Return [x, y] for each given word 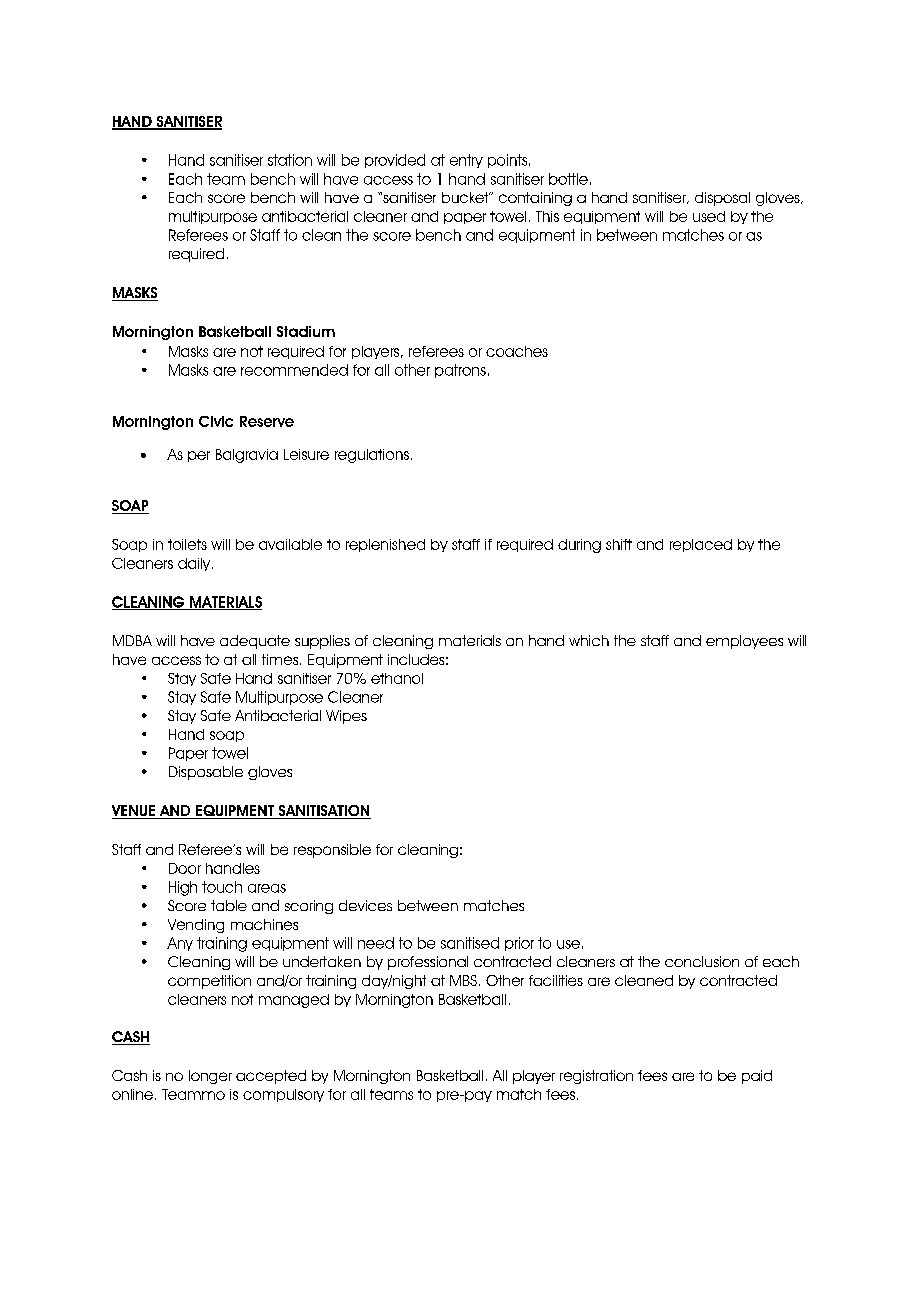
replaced [701, 545]
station [290, 160]
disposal [722, 199]
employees [744, 642]
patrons [460, 371]
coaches [517, 351]
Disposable [206, 773]
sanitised [470, 943]
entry [466, 161]
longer [210, 1077]
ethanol [397, 678]
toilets [187, 544]
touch [222, 887]
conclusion [702, 961]
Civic [216, 421]
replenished [385, 545]
